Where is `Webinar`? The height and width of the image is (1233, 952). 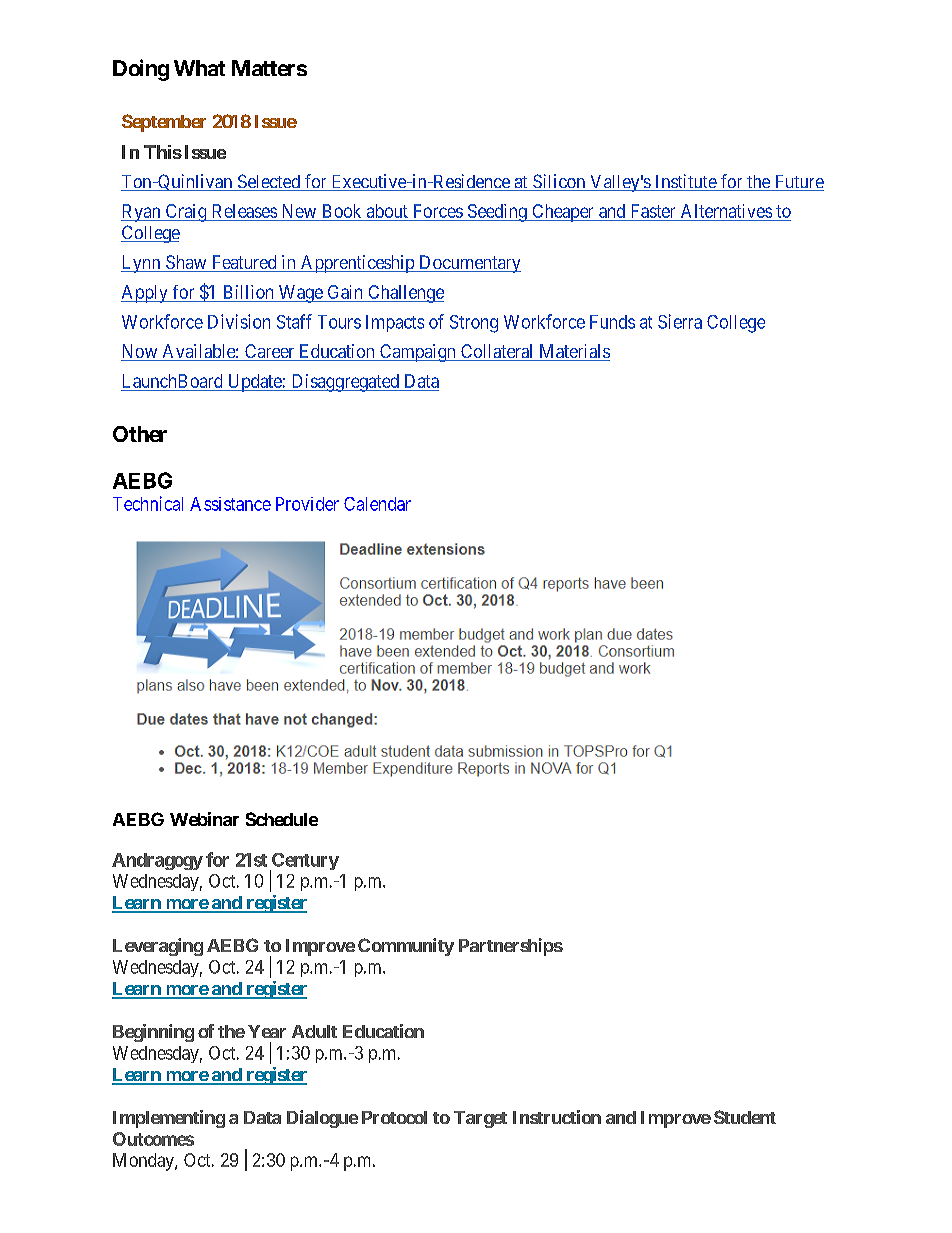 Webinar is located at coordinates (204, 819).
